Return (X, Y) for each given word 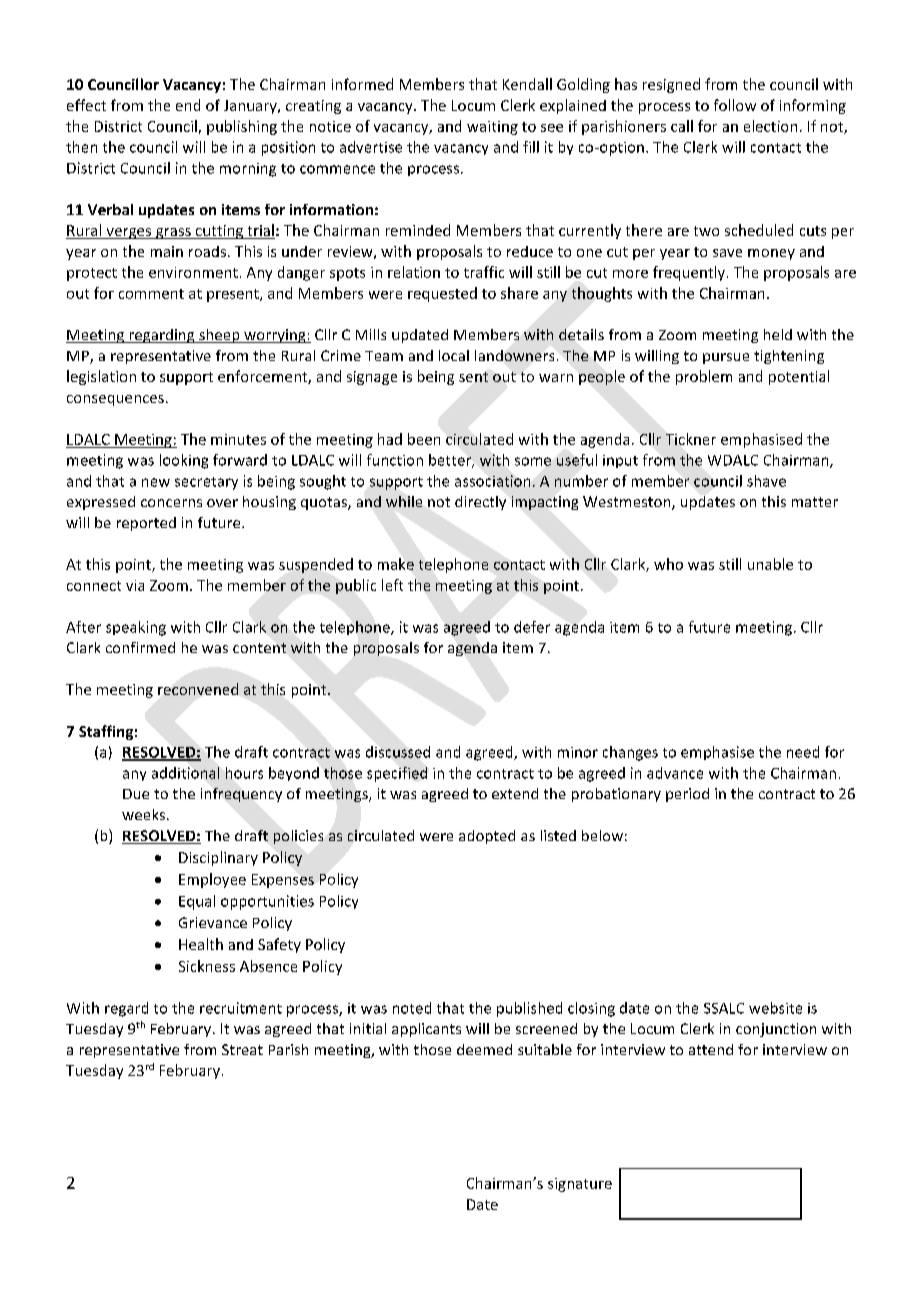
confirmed (140, 647)
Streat (242, 1049)
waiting (492, 128)
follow (735, 105)
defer (532, 627)
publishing (242, 127)
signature (580, 1185)
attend (711, 1049)
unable (770, 564)
